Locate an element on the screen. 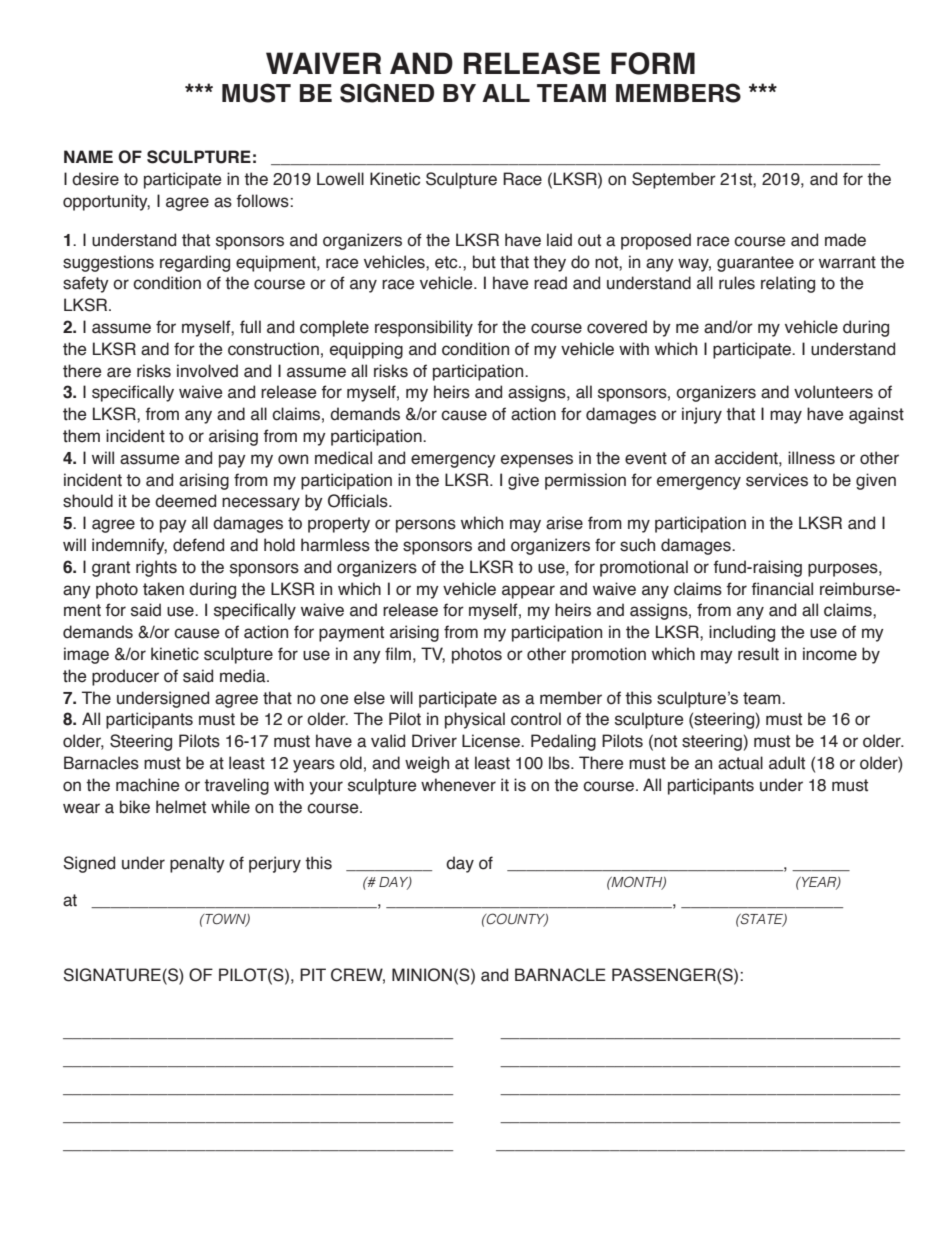 Image resolution: width=952 pixels, height=1233 pixels. film is located at coordinates (398, 653).
